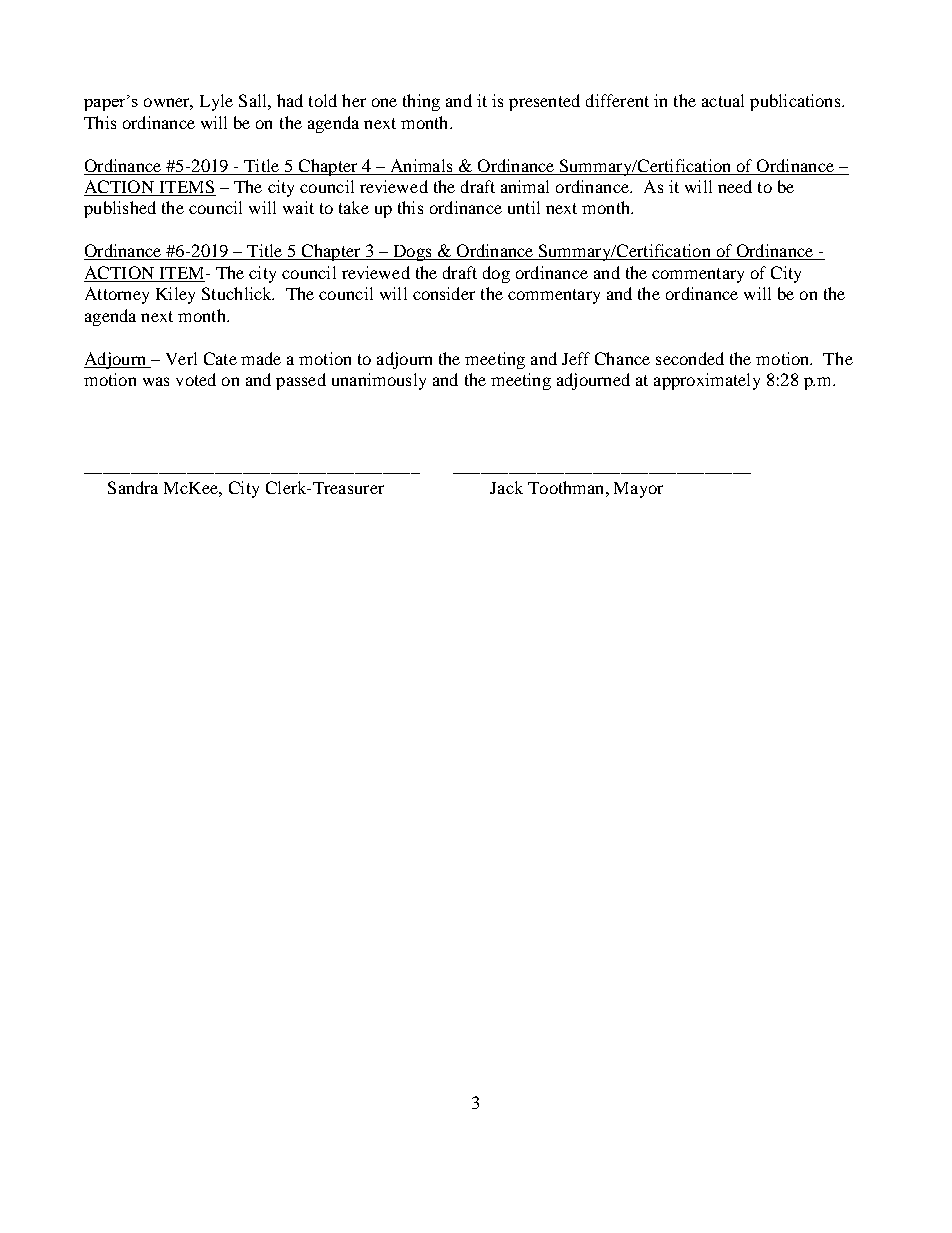 The height and width of the image is (1233, 952). What do you see at coordinates (216, 102) in the image?
I see `Lyle` at bounding box center [216, 102].
